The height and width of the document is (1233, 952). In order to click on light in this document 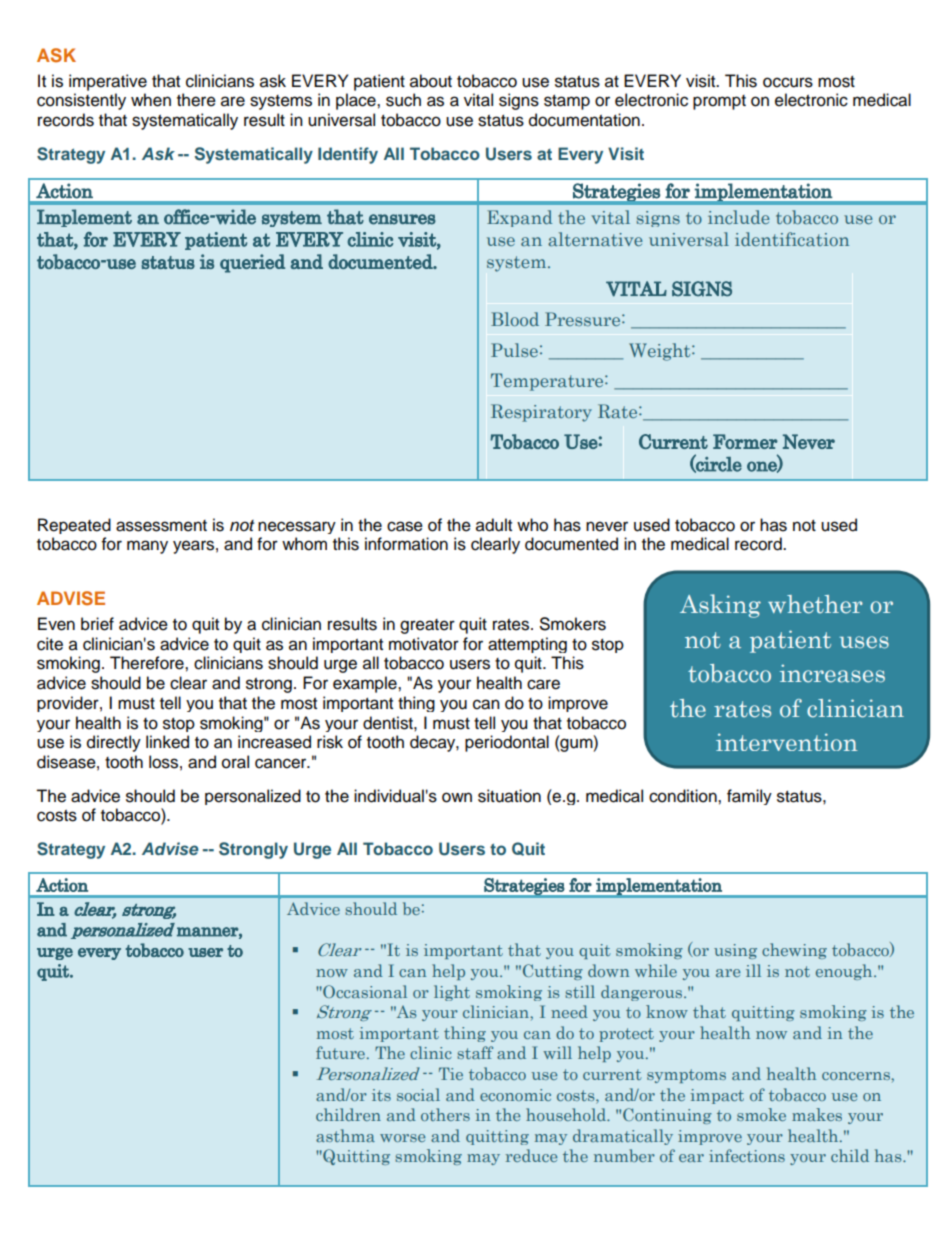, I will do `click(452, 993)`.
